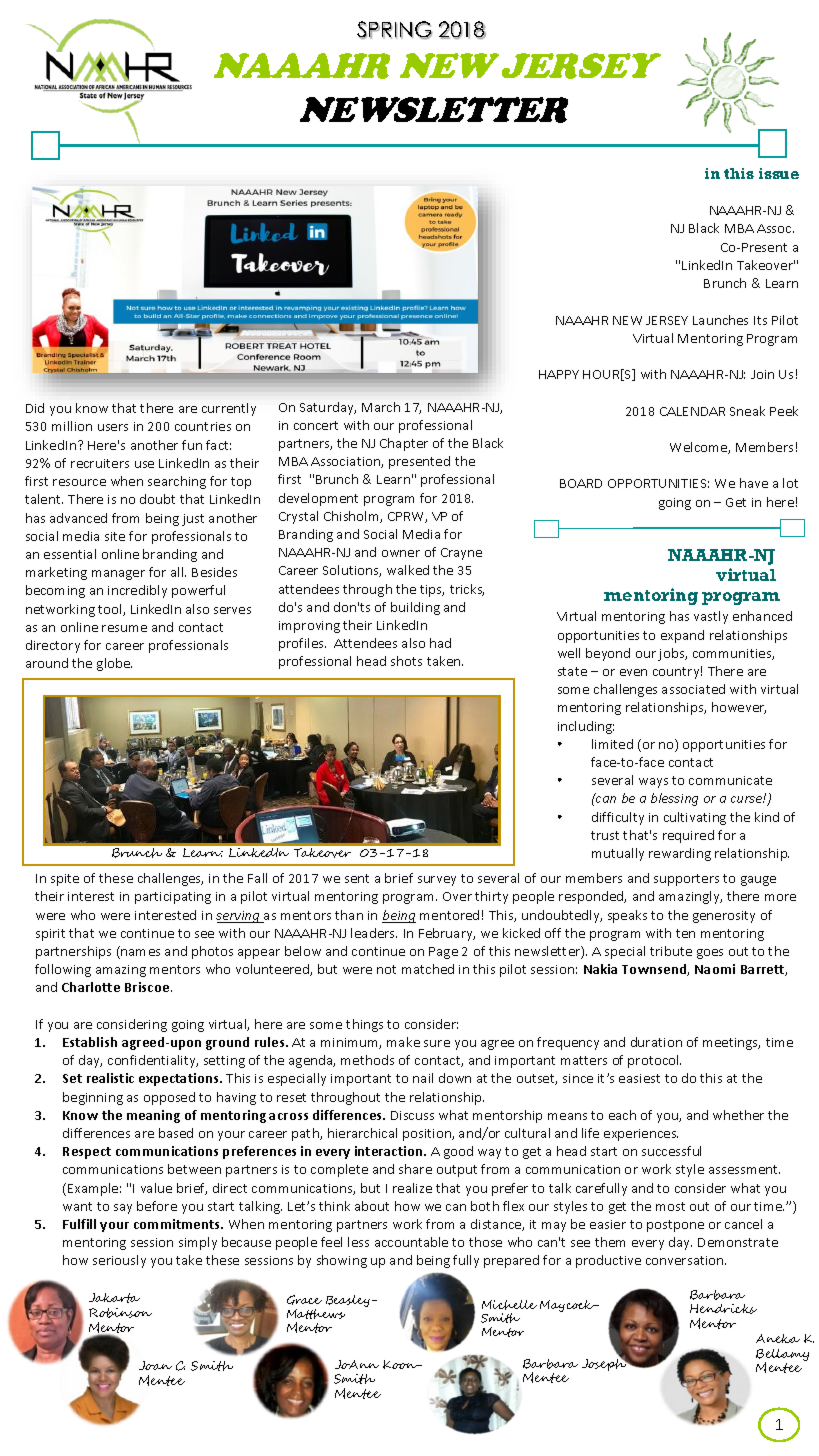 This screenshot has height=1456, width=819. I want to click on HAPPY, so click(559, 374).
